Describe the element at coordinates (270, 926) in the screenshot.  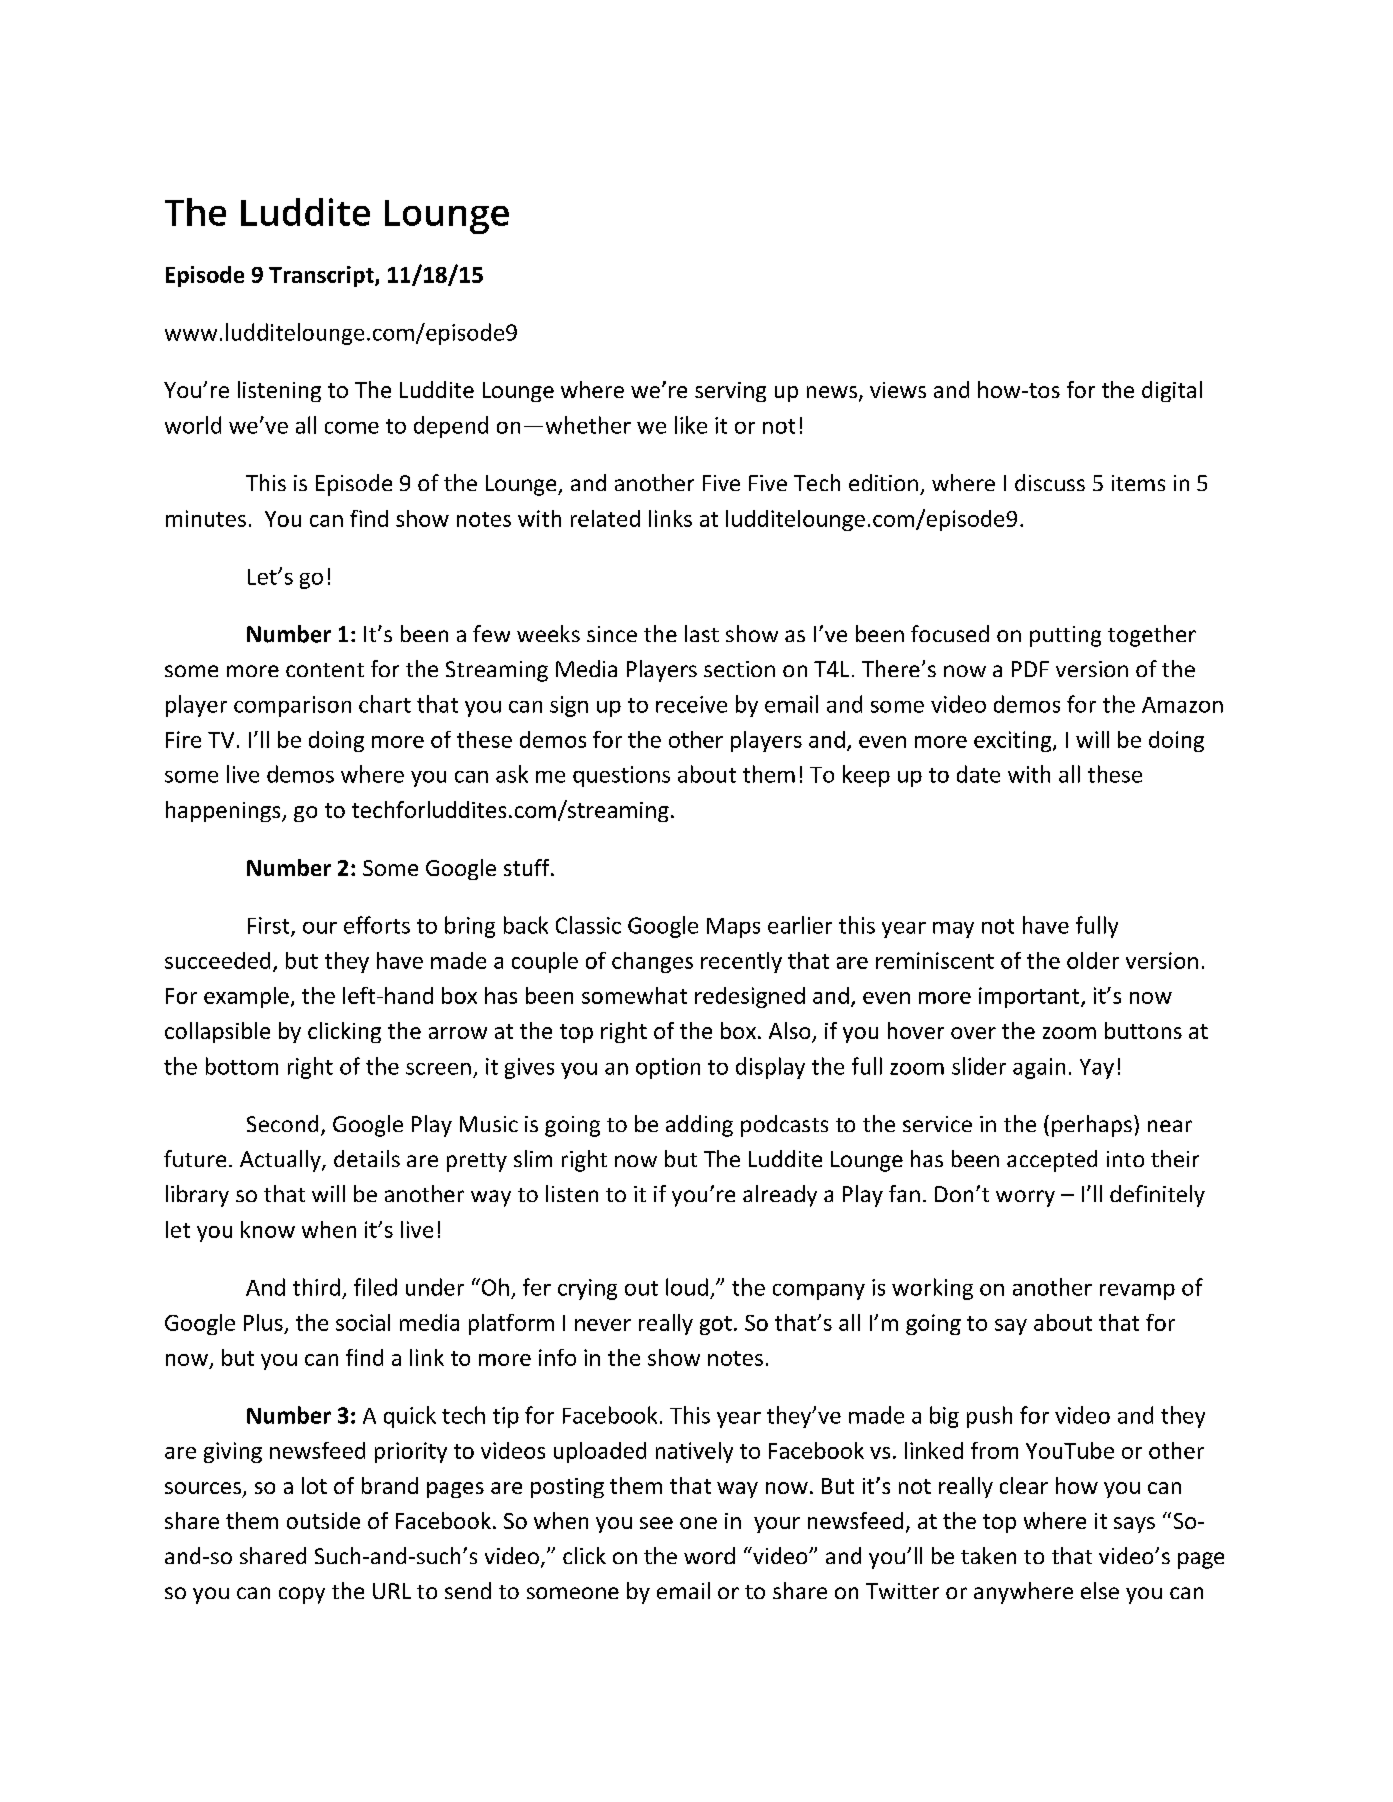
I see `First` at that location.
